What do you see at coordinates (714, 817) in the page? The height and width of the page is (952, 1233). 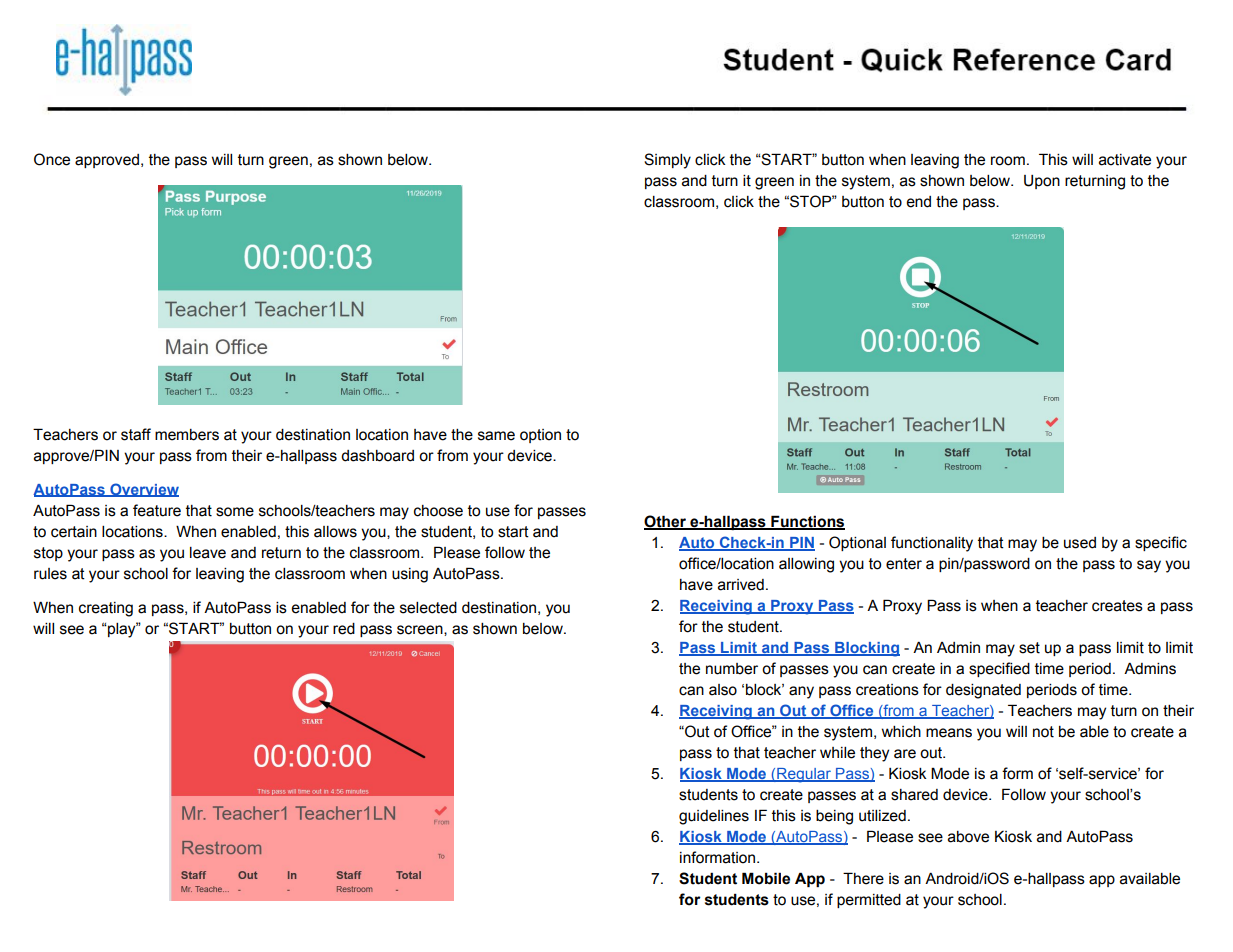 I see `guidelines` at bounding box center [714, 817].
